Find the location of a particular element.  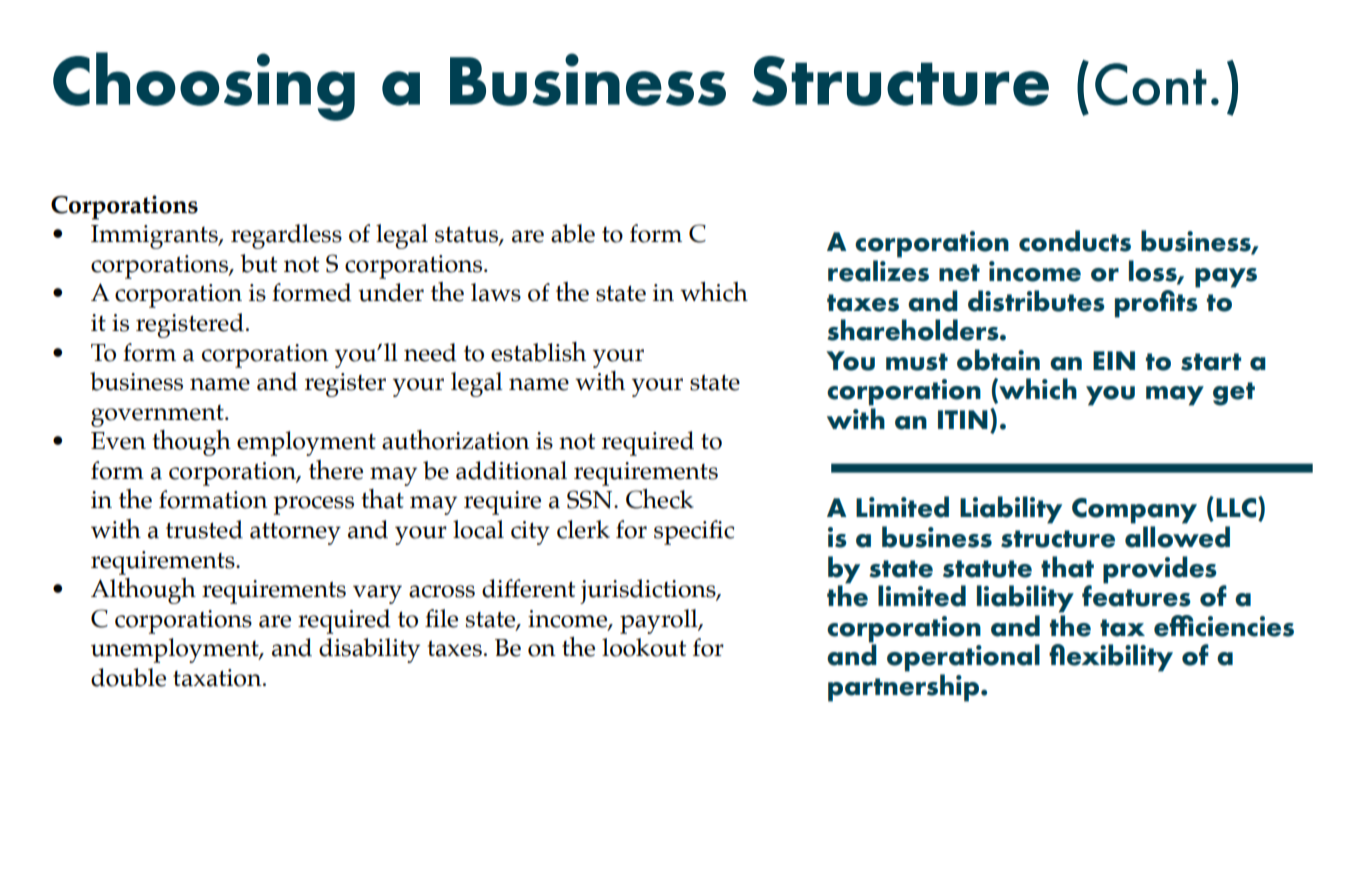

Choosing is located at coordinates (204, 86).
